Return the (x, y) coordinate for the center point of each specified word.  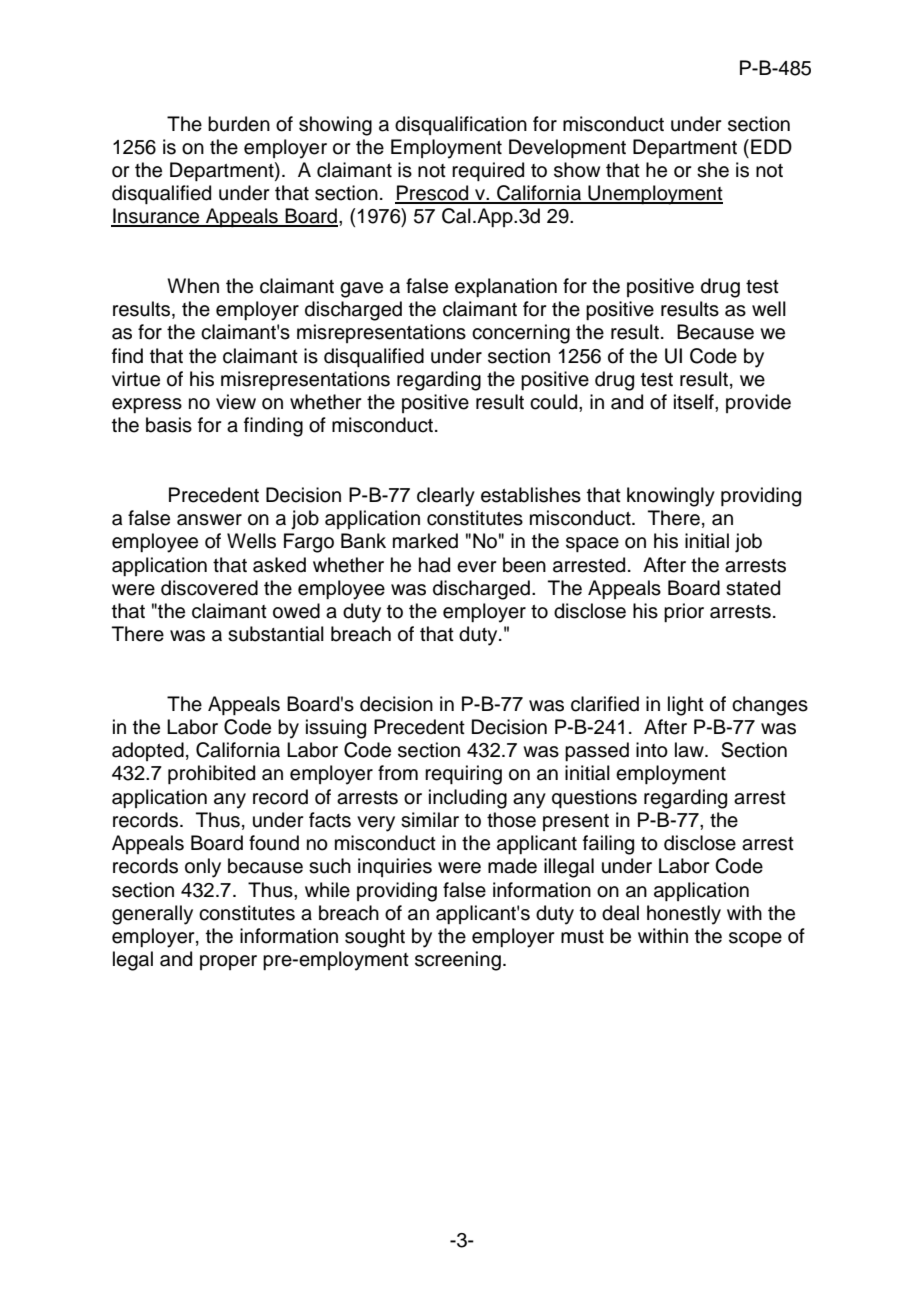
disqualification (461, 125)
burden (239, 124)
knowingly (671, 497)
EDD (771, 146)
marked (425, 541)
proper (228, 962)
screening (458, 961)
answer (209, 520)
